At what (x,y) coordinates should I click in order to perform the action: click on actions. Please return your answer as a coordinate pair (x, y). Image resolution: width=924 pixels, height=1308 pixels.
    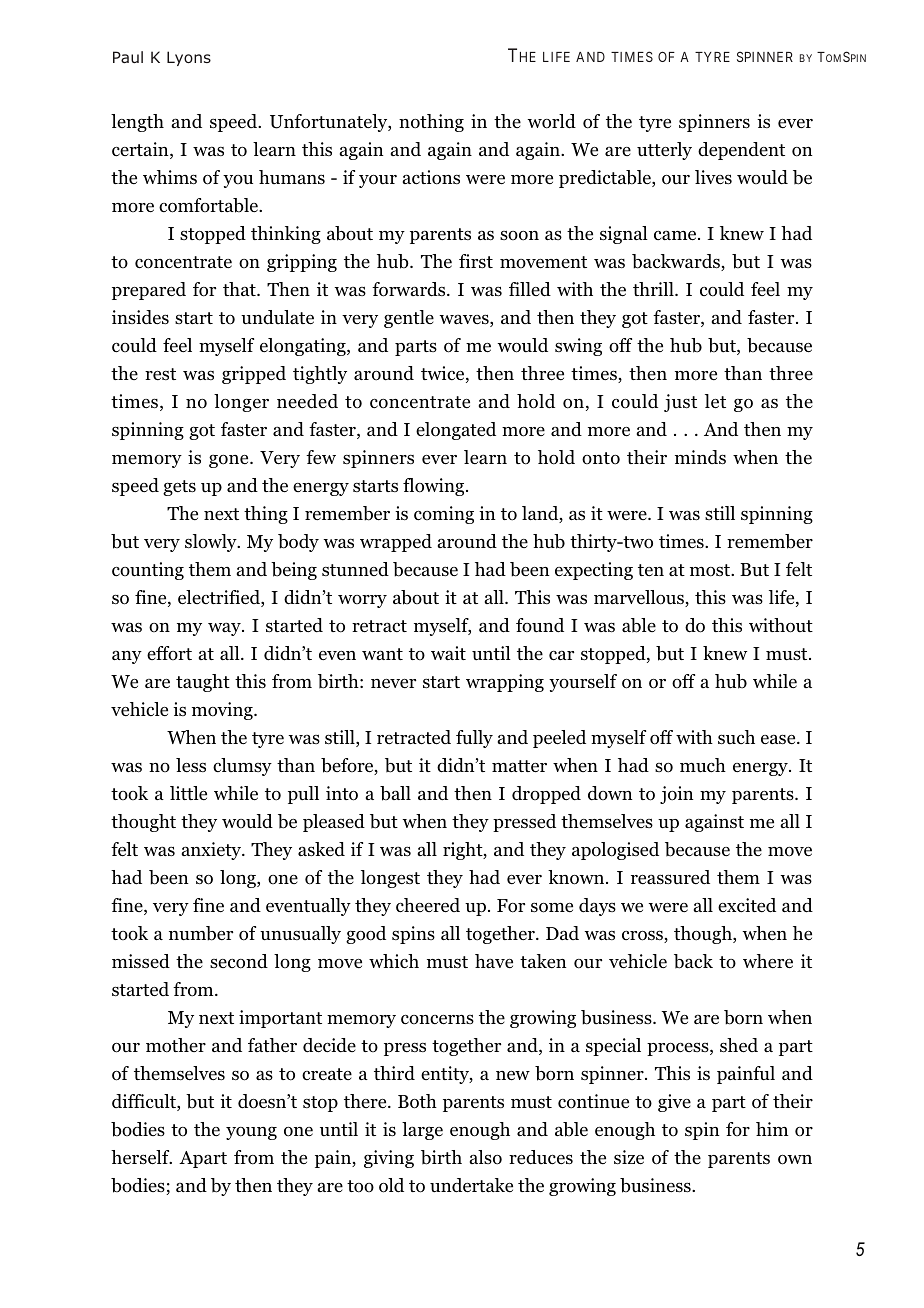
    Looking at the image, I should click on (431, 177).
